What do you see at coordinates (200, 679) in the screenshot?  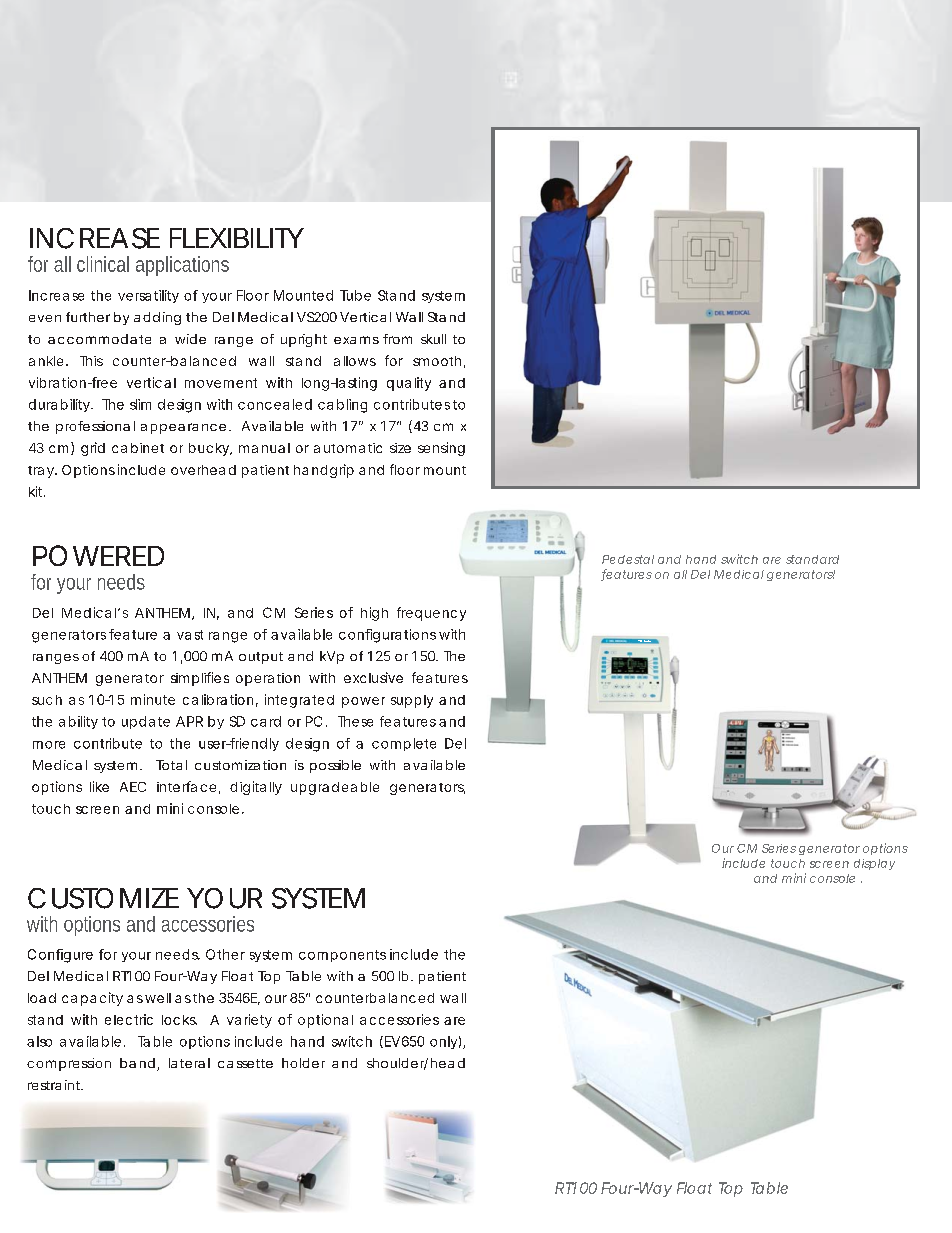 I see `simplifies` at bounding box center [200, 679].
